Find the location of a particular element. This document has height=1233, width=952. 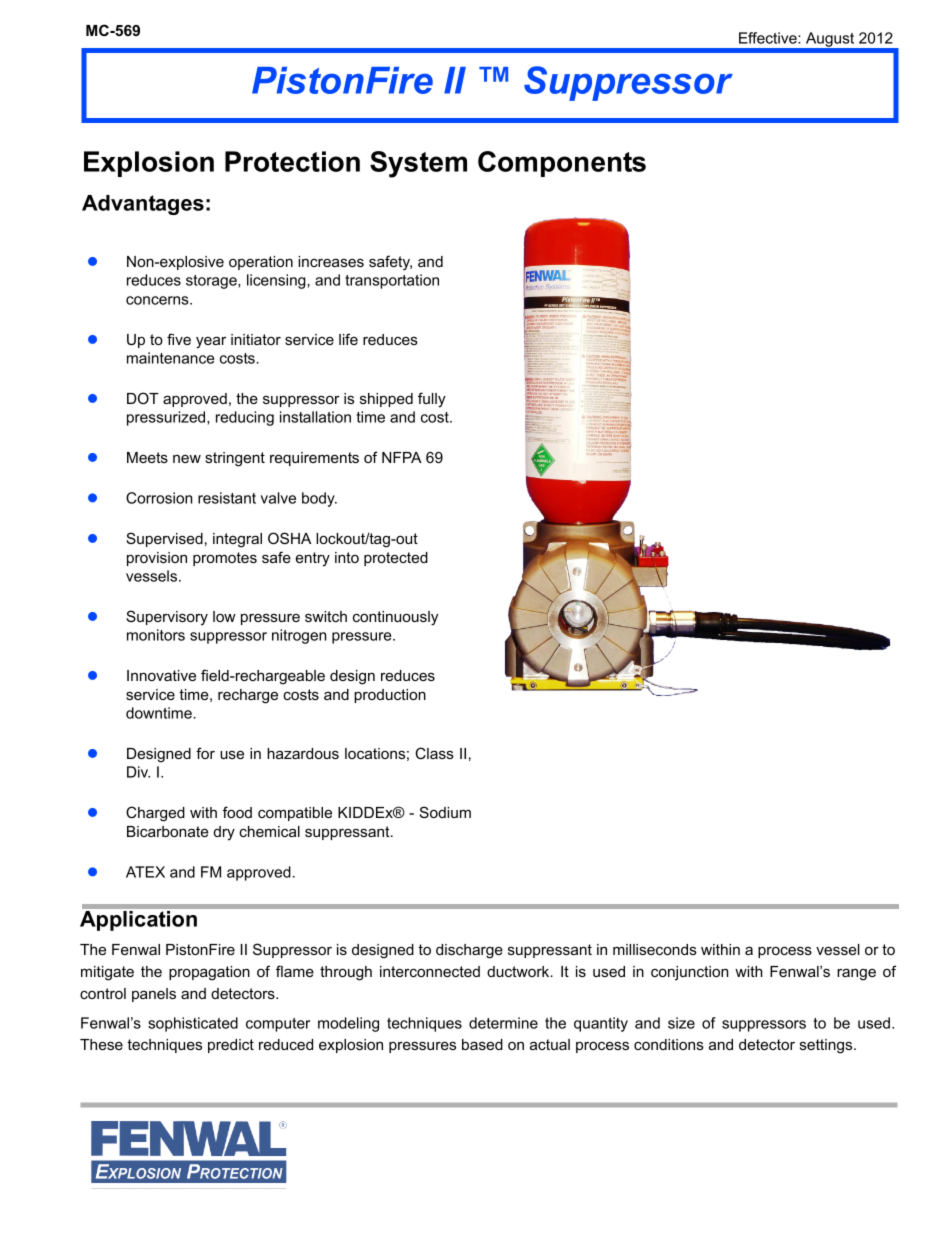

determine is located at coordinates (503, 1023).
